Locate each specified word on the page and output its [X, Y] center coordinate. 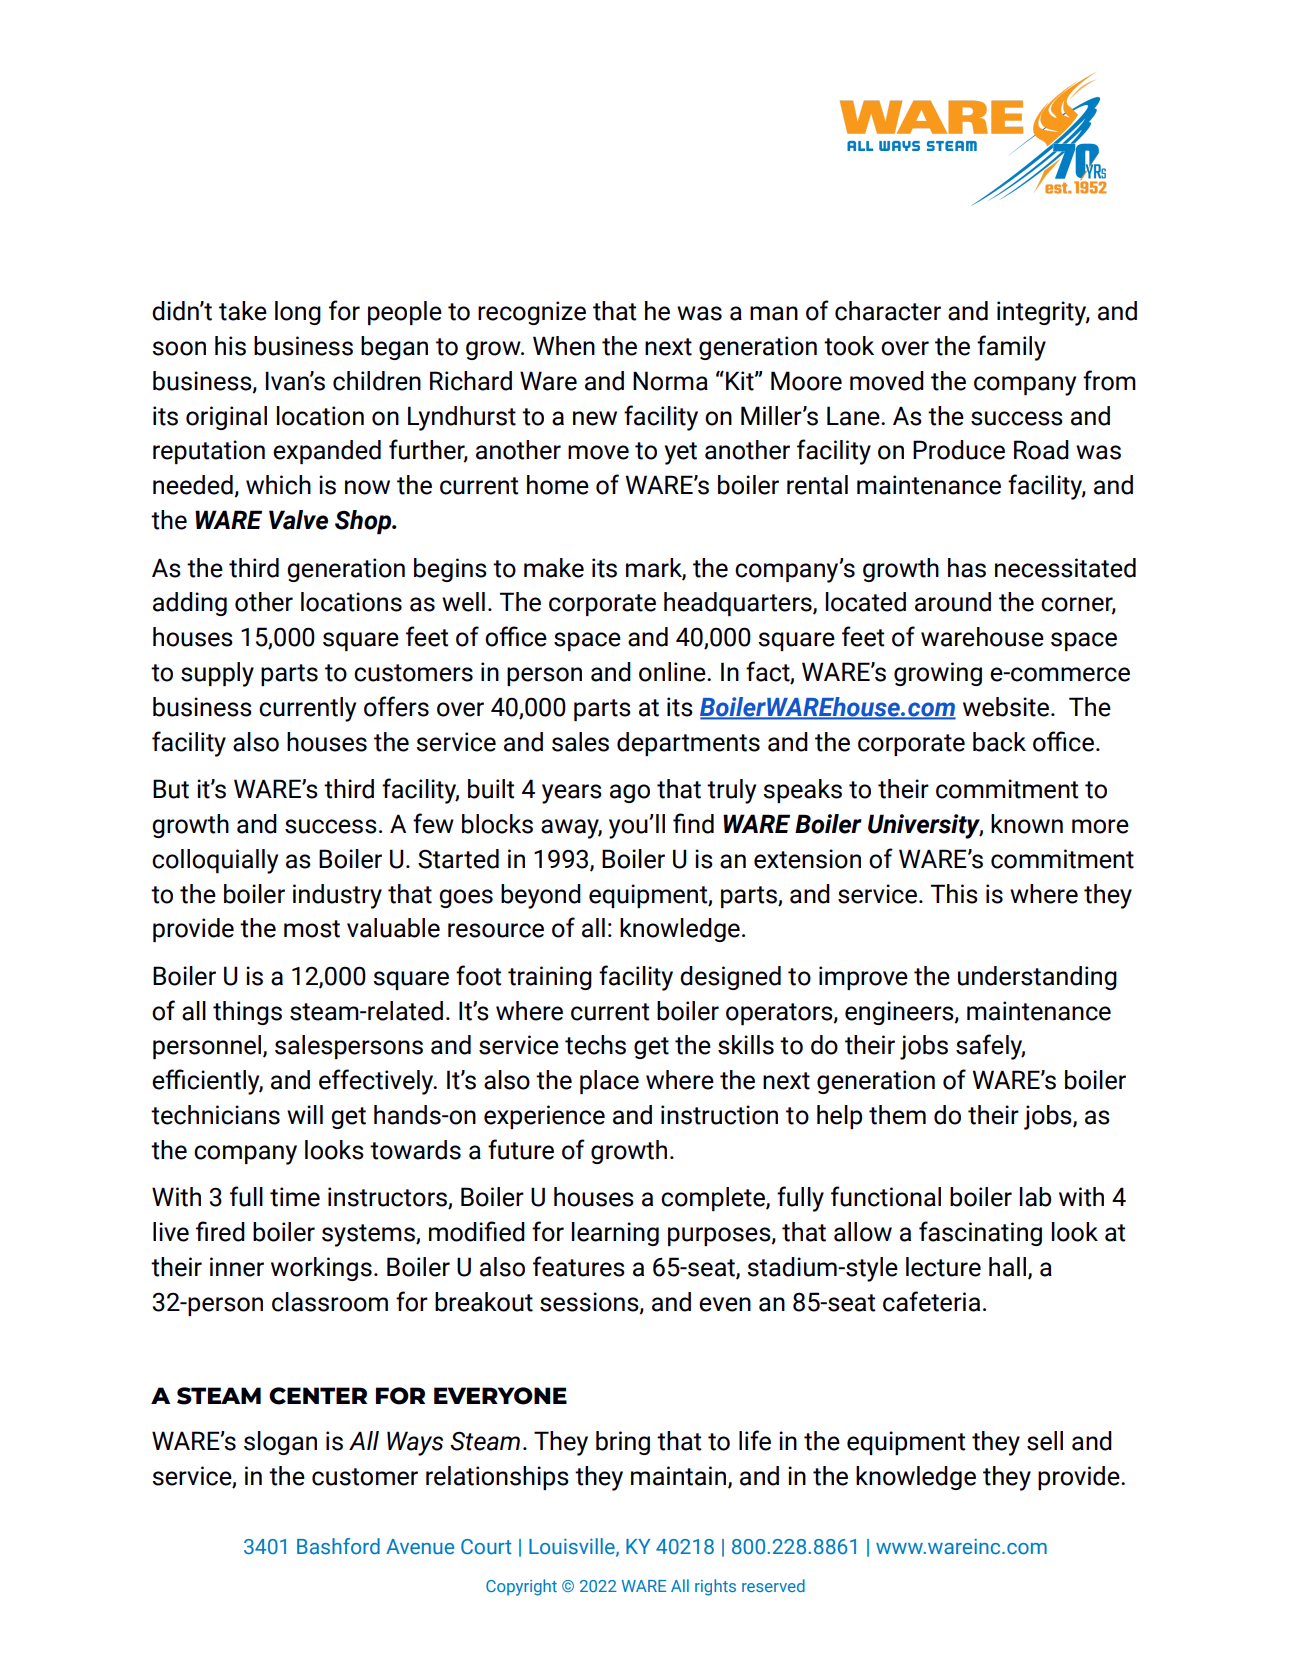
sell [1045, 1441]
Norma [670, 381]
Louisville [573, 1547]
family [1011, 348]
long [298, 313]
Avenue [420, 1547]
